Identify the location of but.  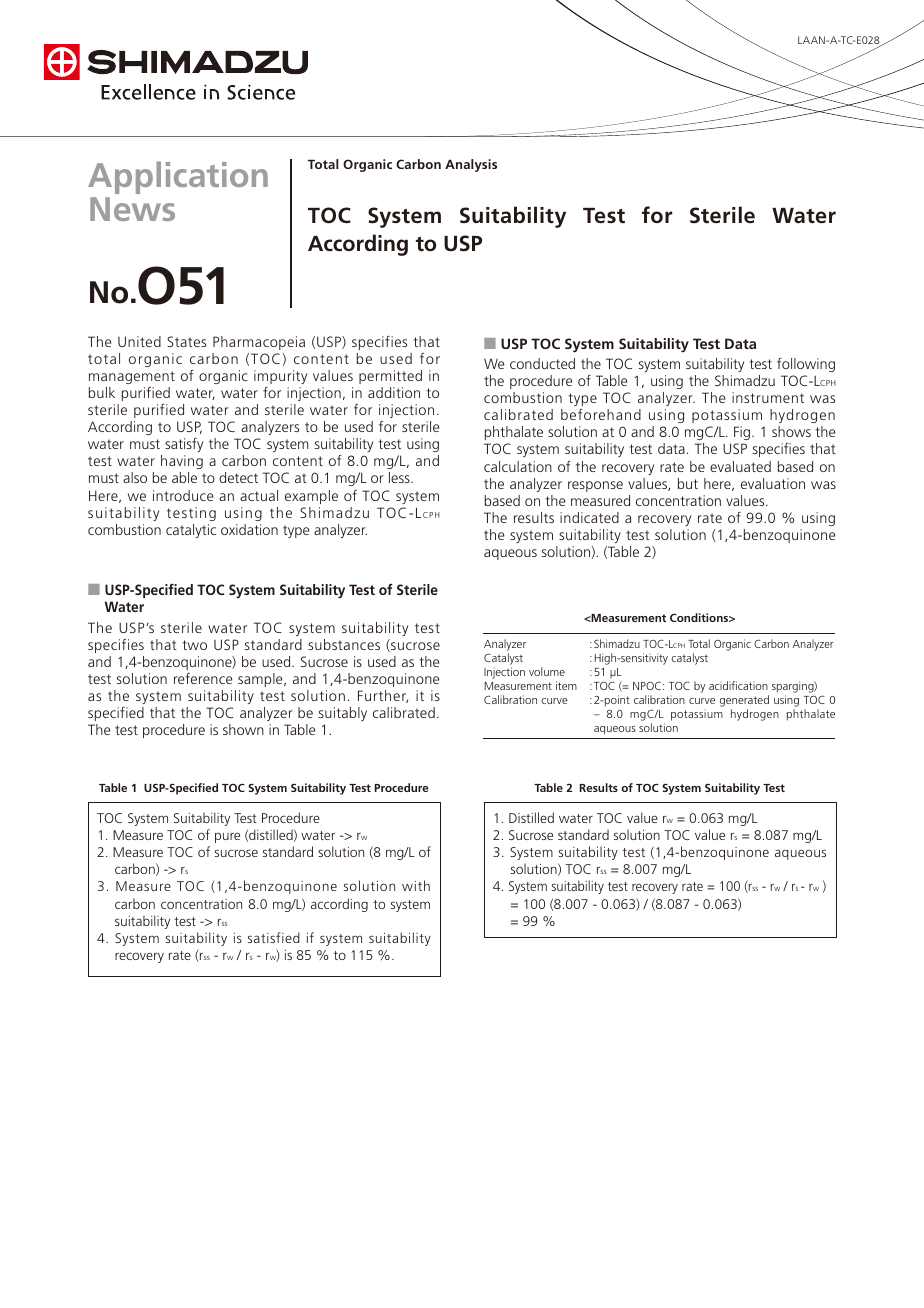
(688, 483).
